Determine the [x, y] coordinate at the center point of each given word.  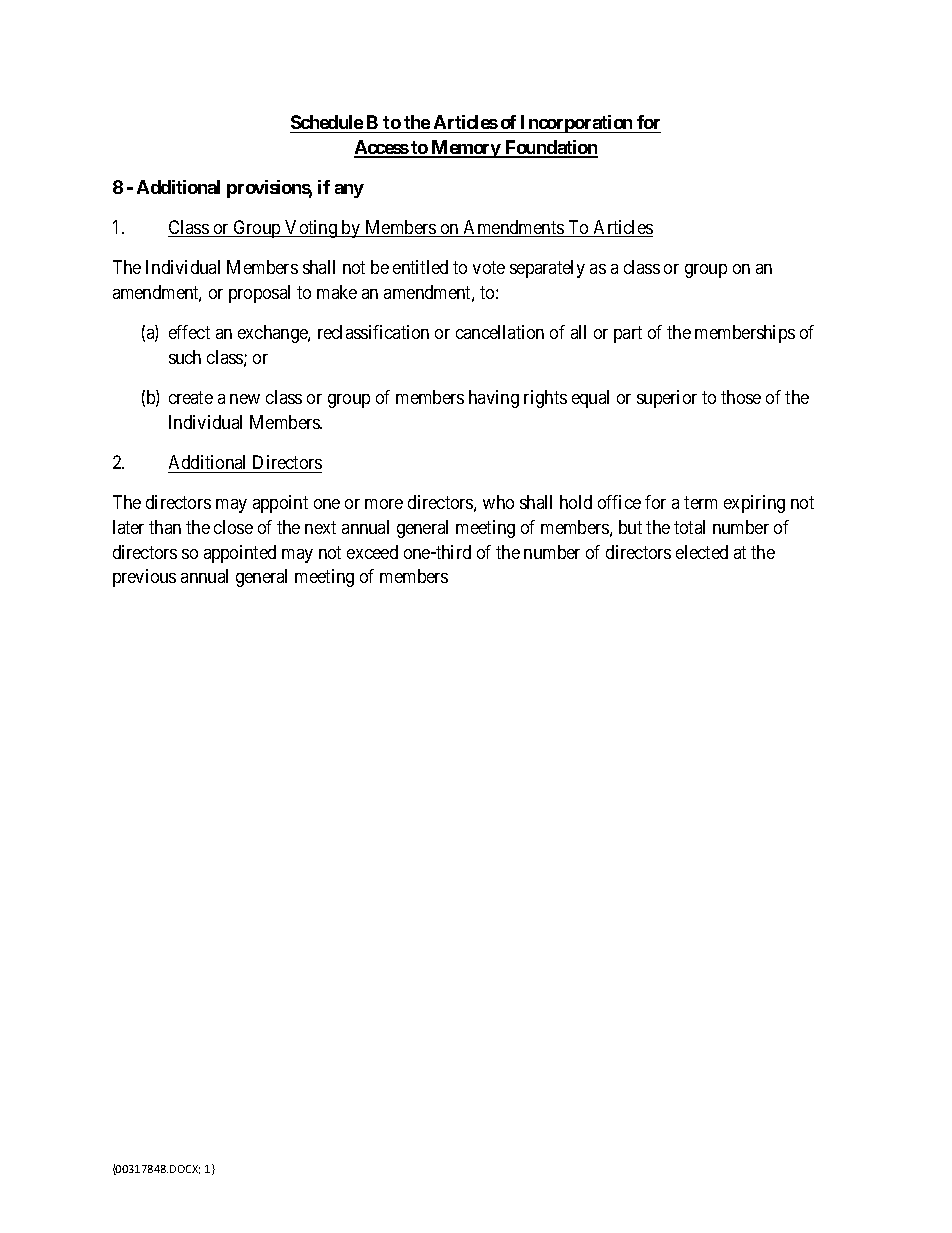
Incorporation [577, 124]
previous [144, 578]
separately [547, 269]
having [494, 399]
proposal [259, 294]
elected [702, 552]
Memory [466, 149]
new [245, 399]
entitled [420, 267]
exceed [372, 552]
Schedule [327, 122]
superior [667, 399]
